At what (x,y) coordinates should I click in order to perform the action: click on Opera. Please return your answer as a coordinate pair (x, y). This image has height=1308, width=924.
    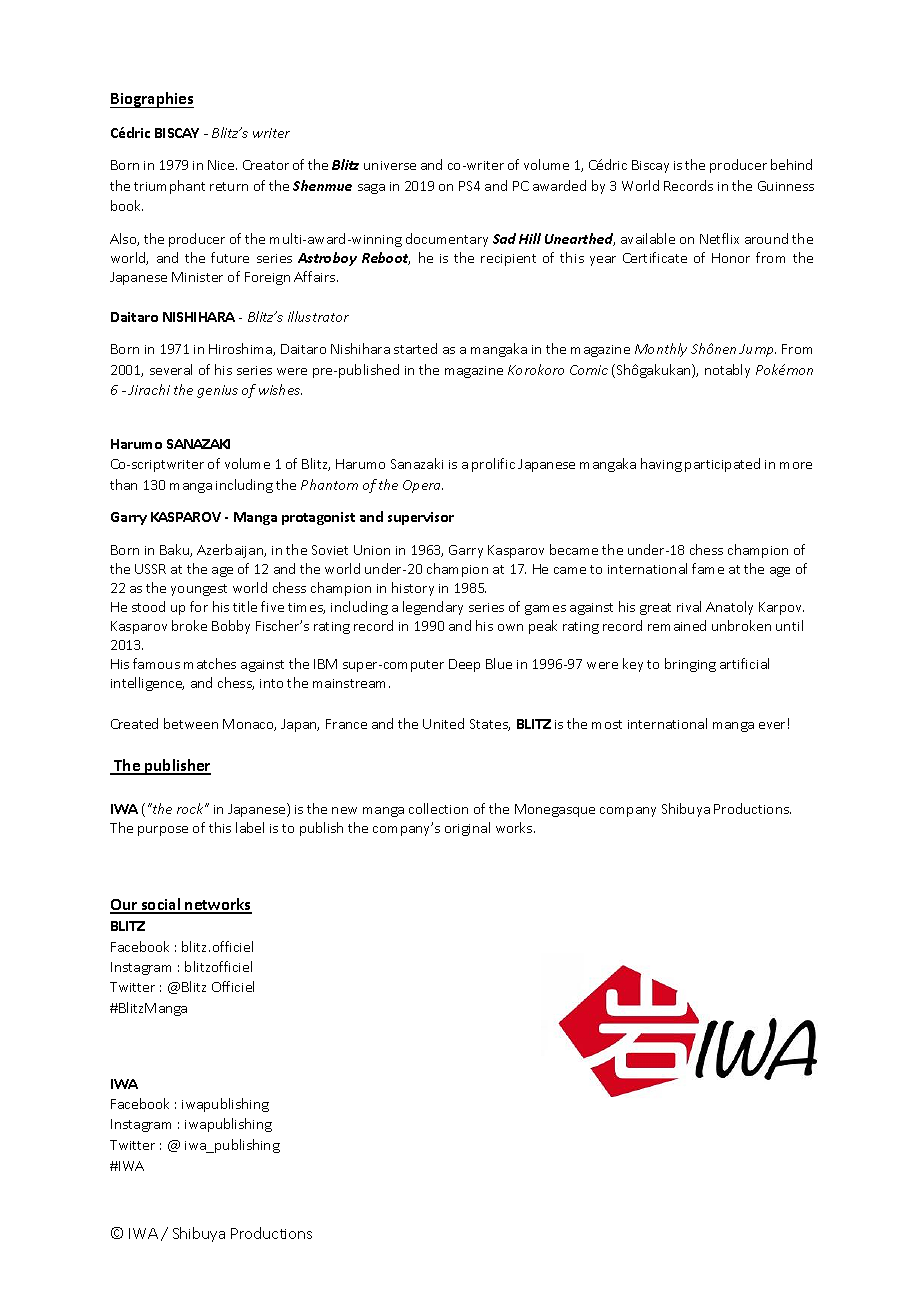
    Looking at the image, I should click on (423, 486).
